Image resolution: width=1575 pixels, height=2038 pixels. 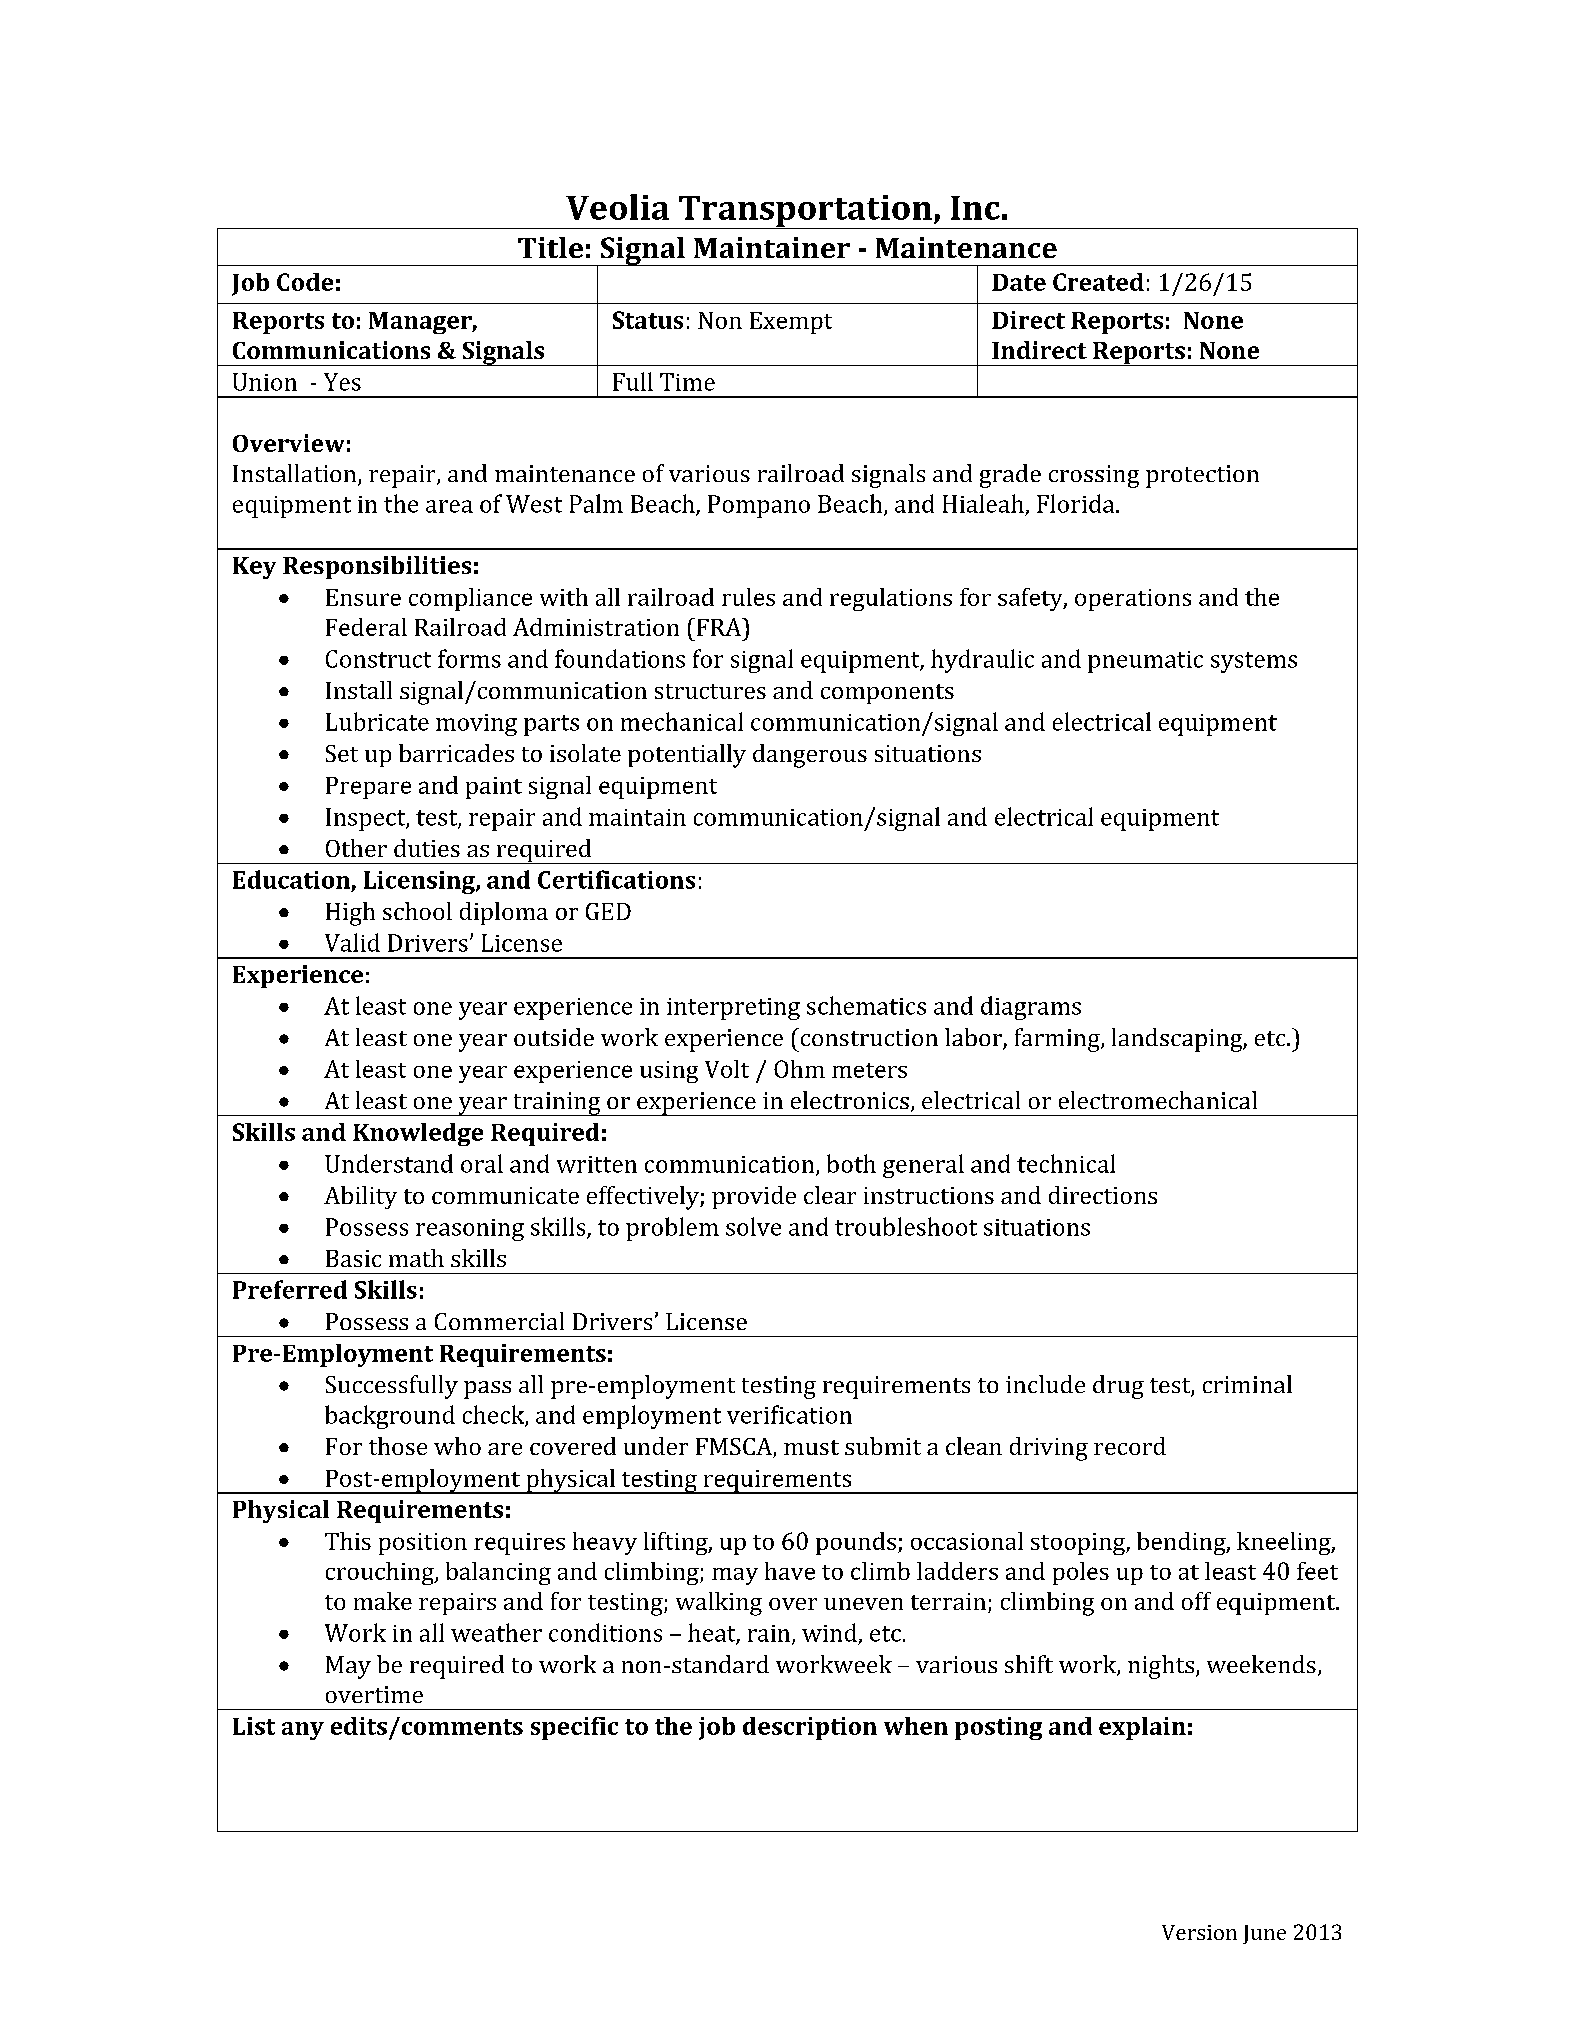 I want to click on Transportation, so click(x=805, y=212).
